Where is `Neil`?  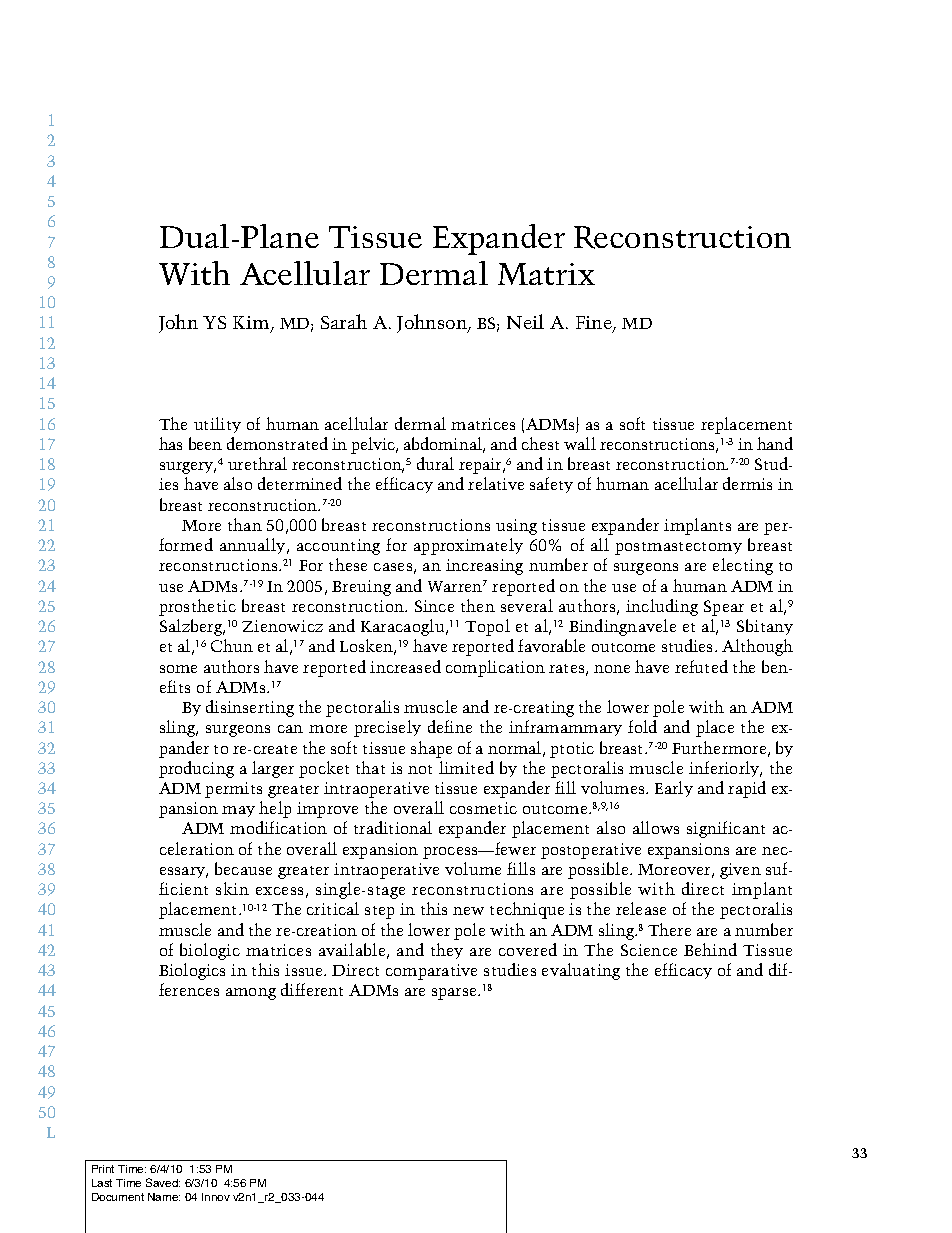 Neil is located at coordinates (525, 321).
